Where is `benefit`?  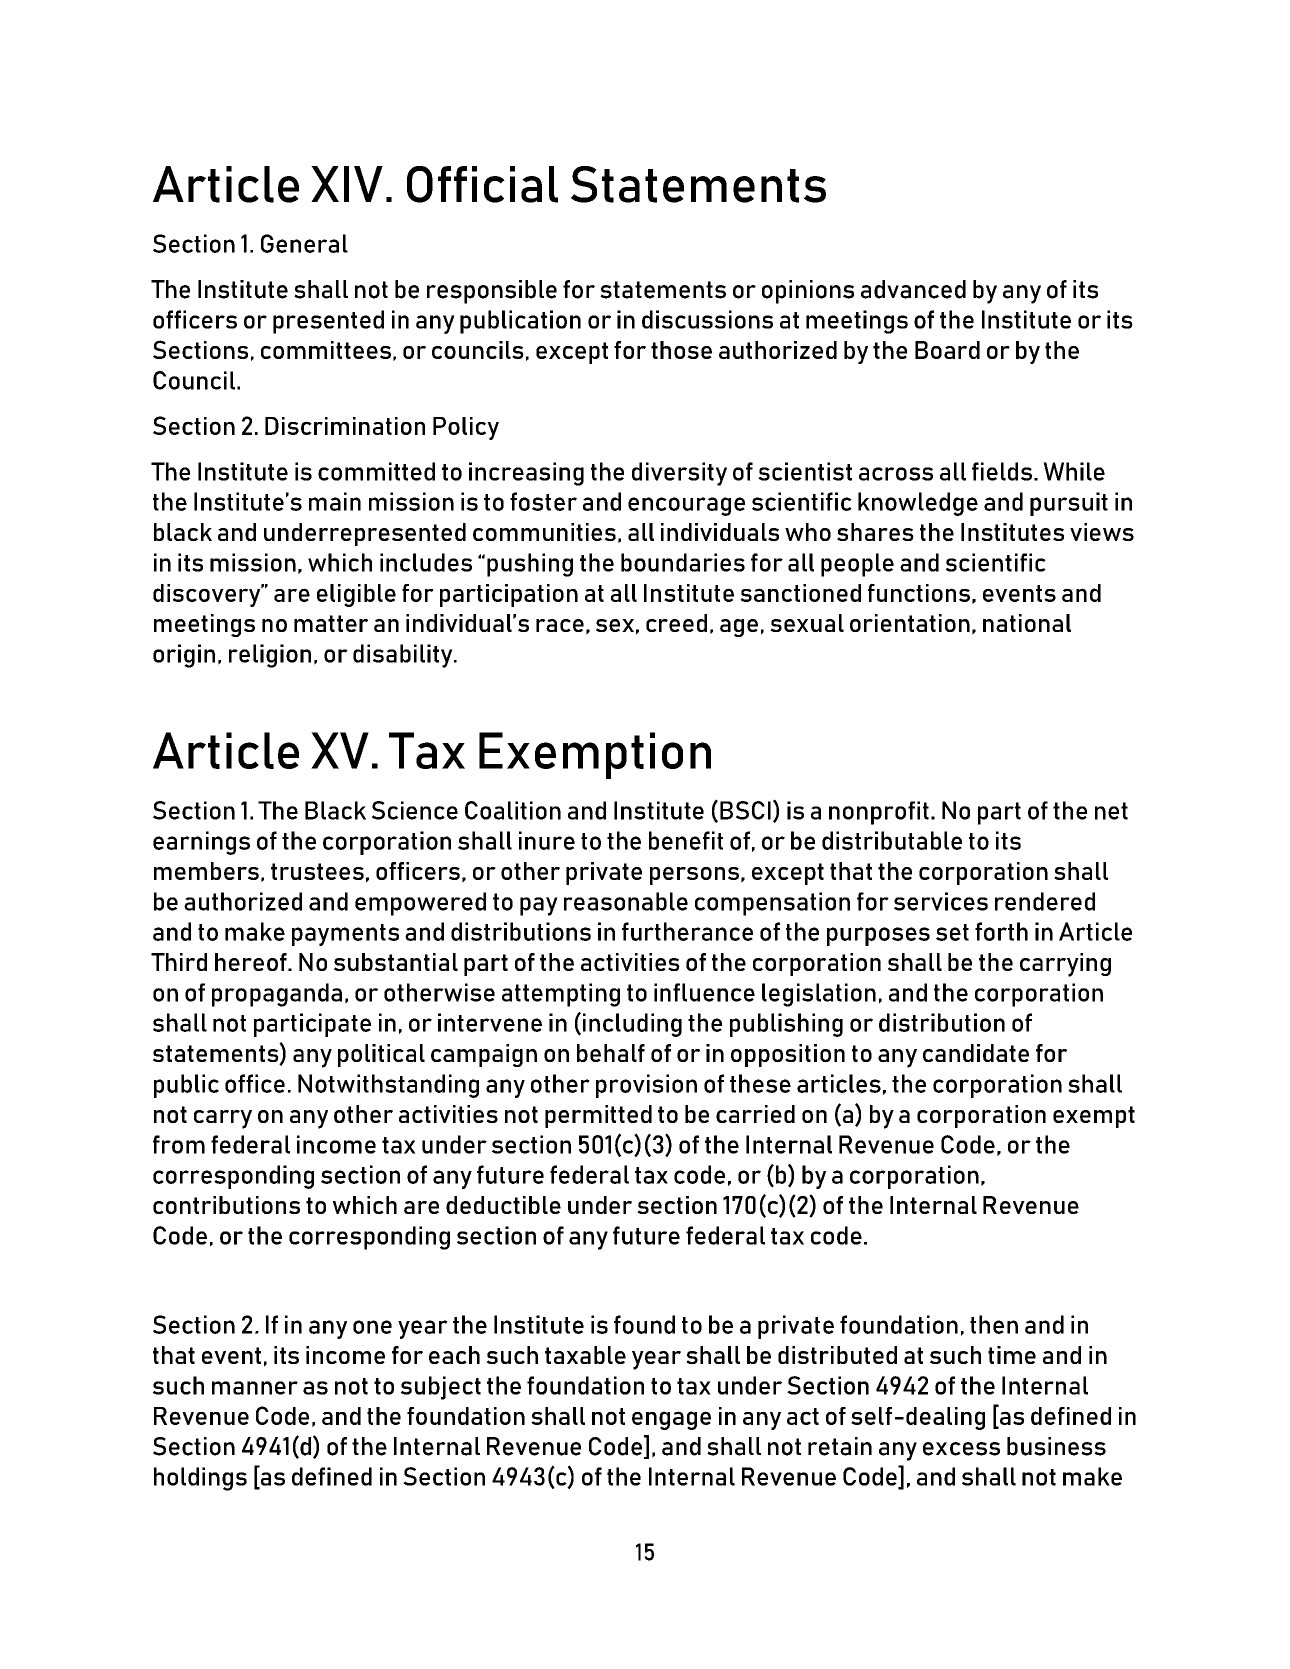
benefit is located at coordinates (686, 840).
